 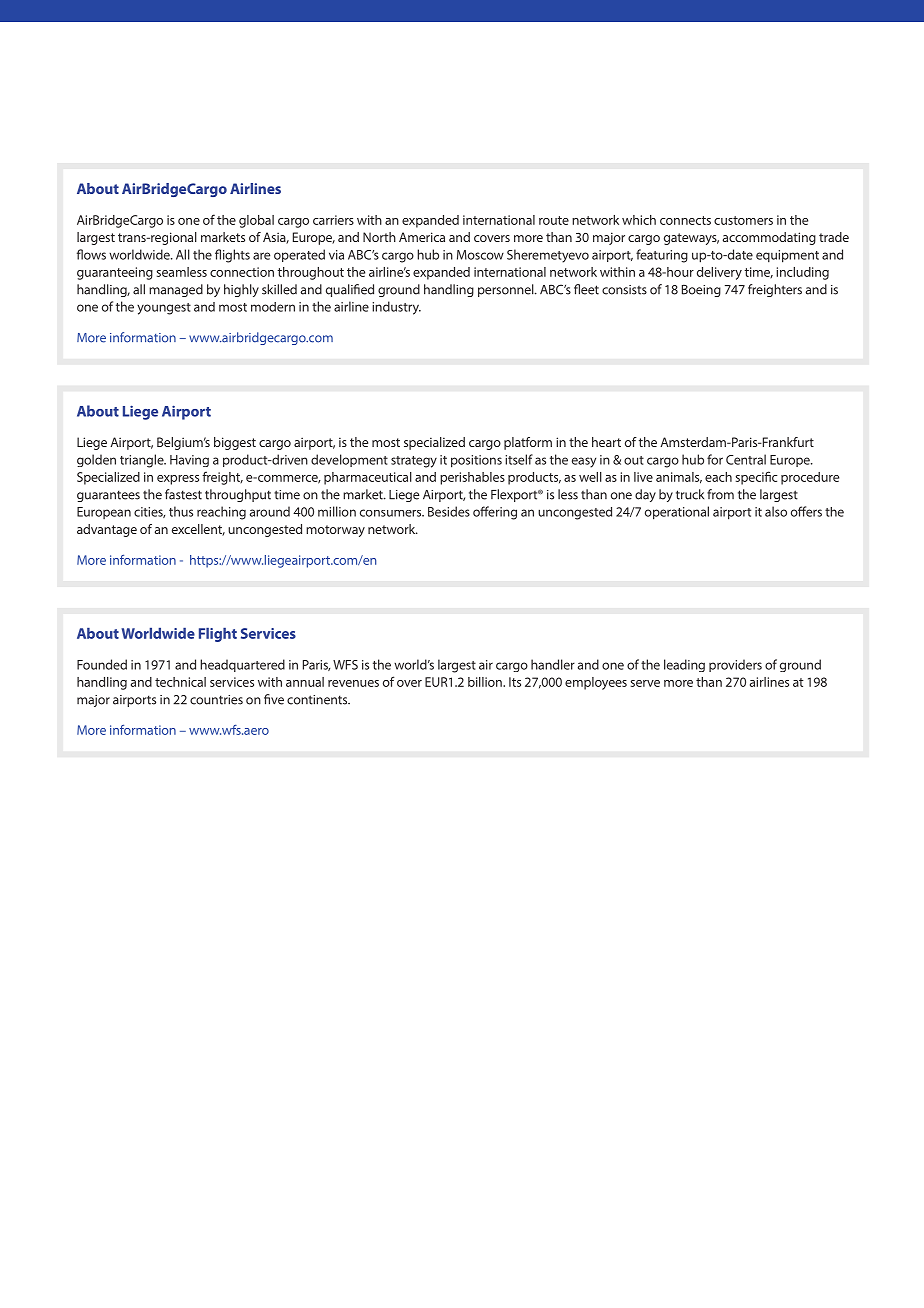 I want to click on billion, so click(x=486, y=682).
